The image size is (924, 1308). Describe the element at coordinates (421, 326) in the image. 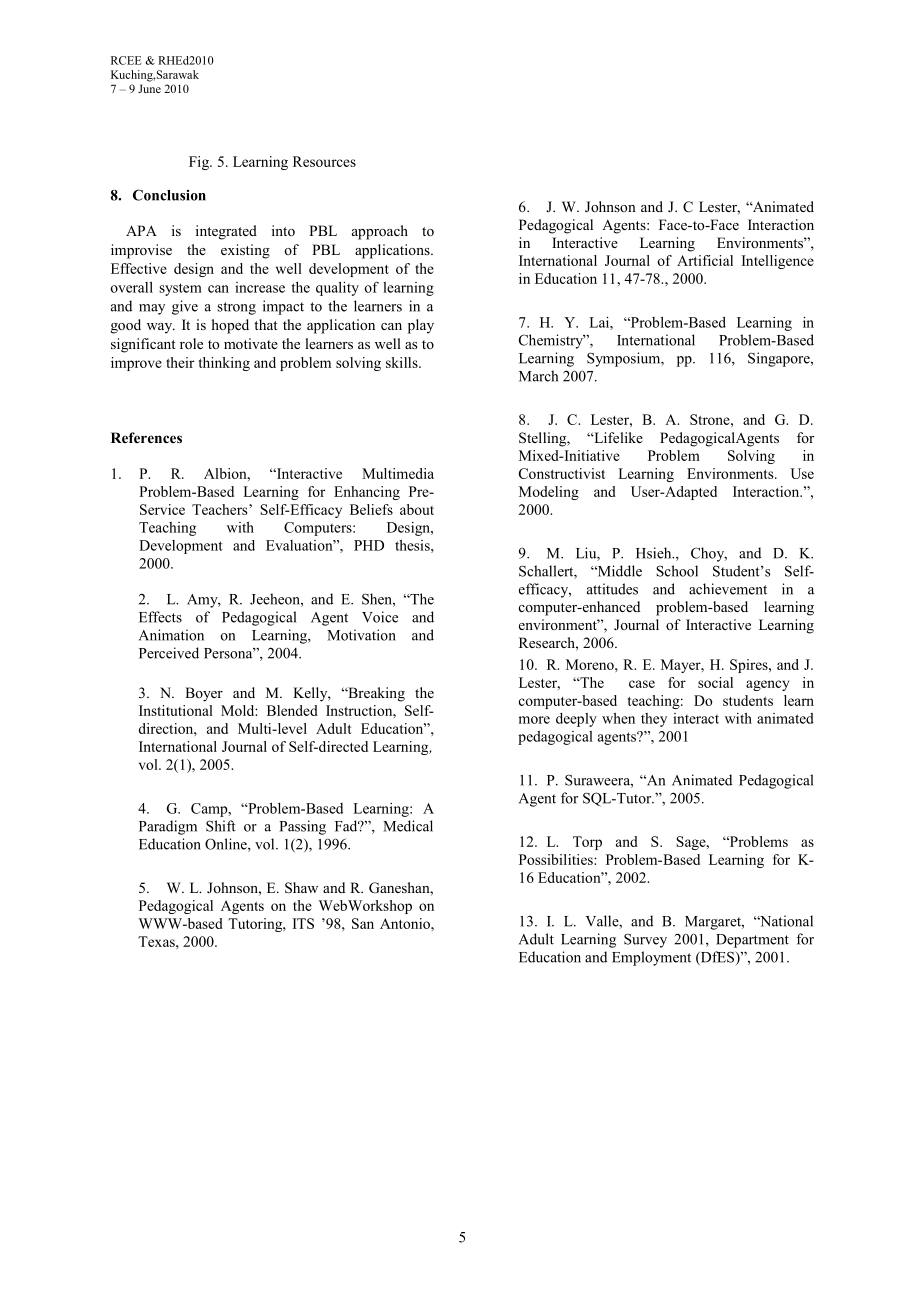

I see `play` at that location.
